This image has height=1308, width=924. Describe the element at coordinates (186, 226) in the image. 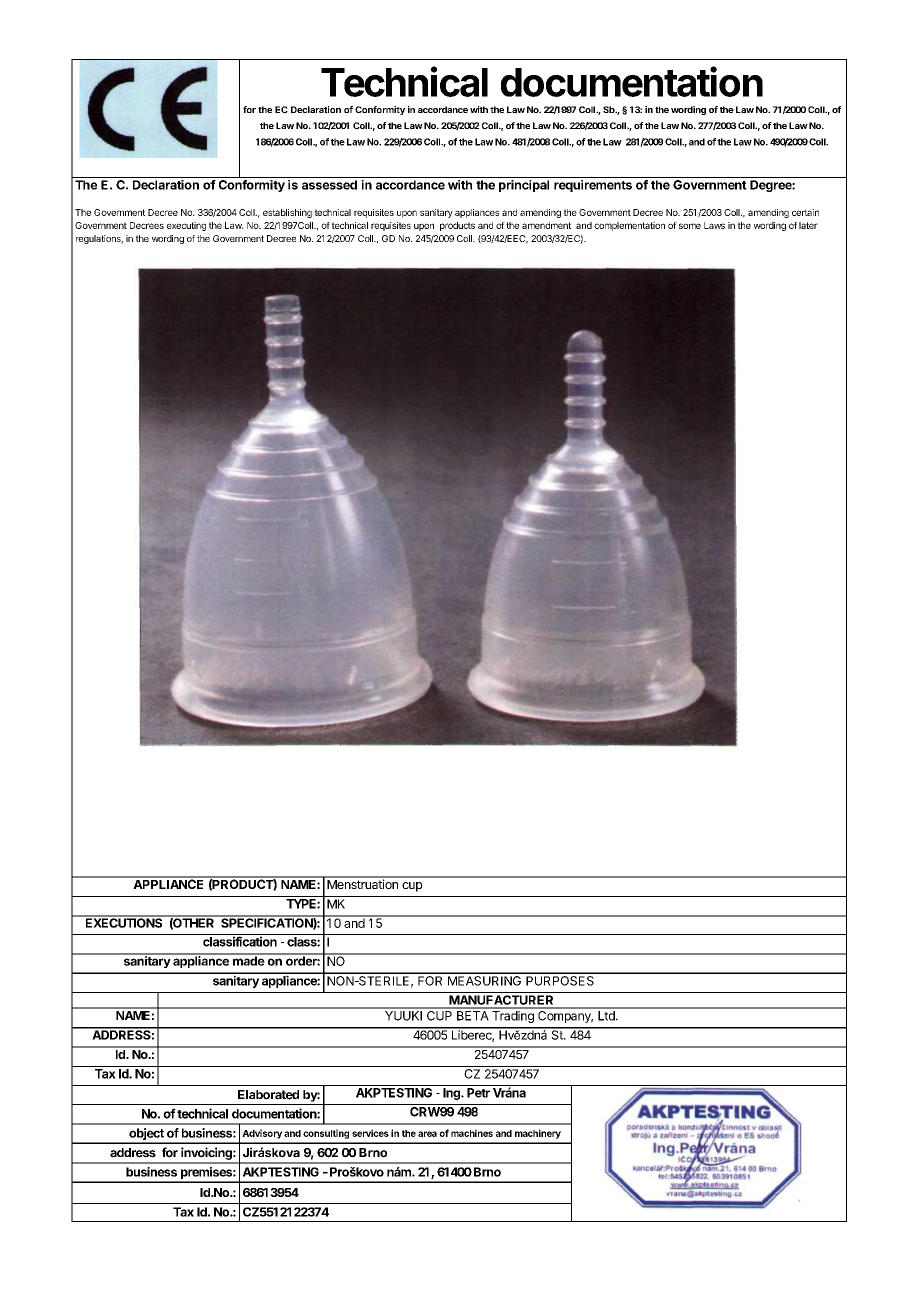

I see `executing` at that location.
